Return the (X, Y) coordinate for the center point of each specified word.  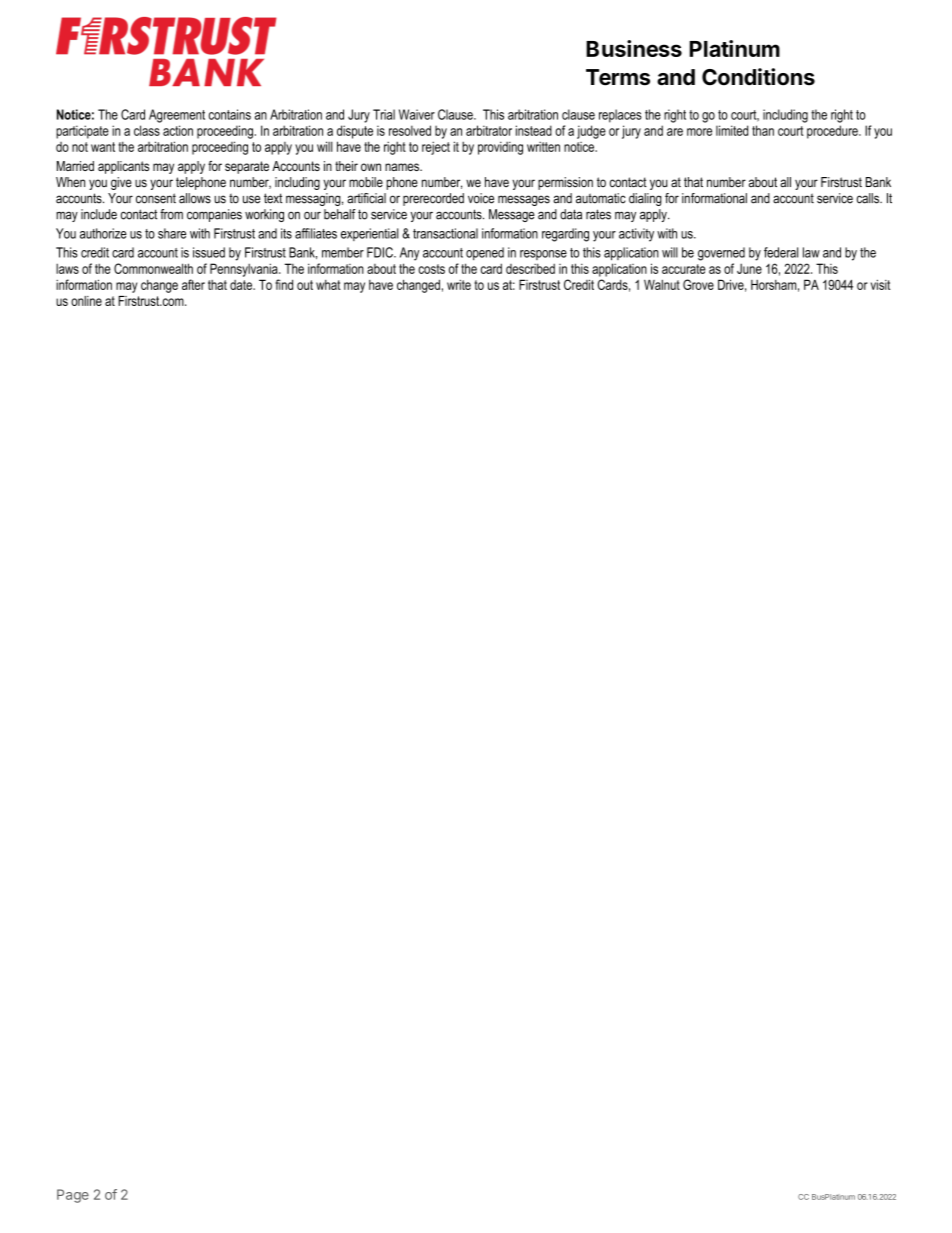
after (193, 284)
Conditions (758, 77)
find (284, 284)
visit (880, 284)
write (459, 285)
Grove (698, 284)
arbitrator (489, 130)
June (749, 268)
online (86, 301)
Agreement (177, 116)
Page (73, 1196)
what (328, 285)
